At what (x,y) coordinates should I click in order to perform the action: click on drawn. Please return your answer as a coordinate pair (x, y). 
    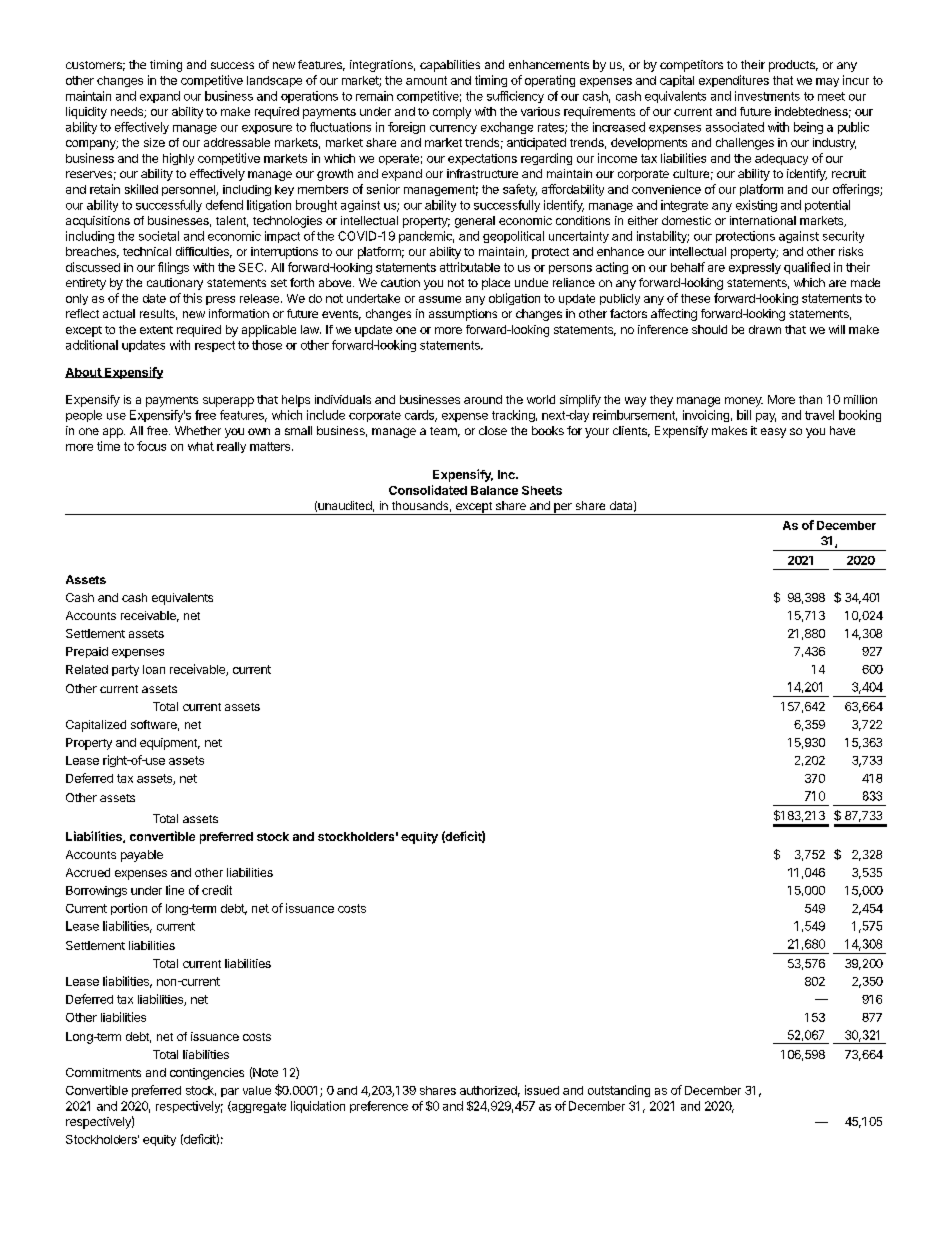
    Looking at the image, I should click on (765, 329).
